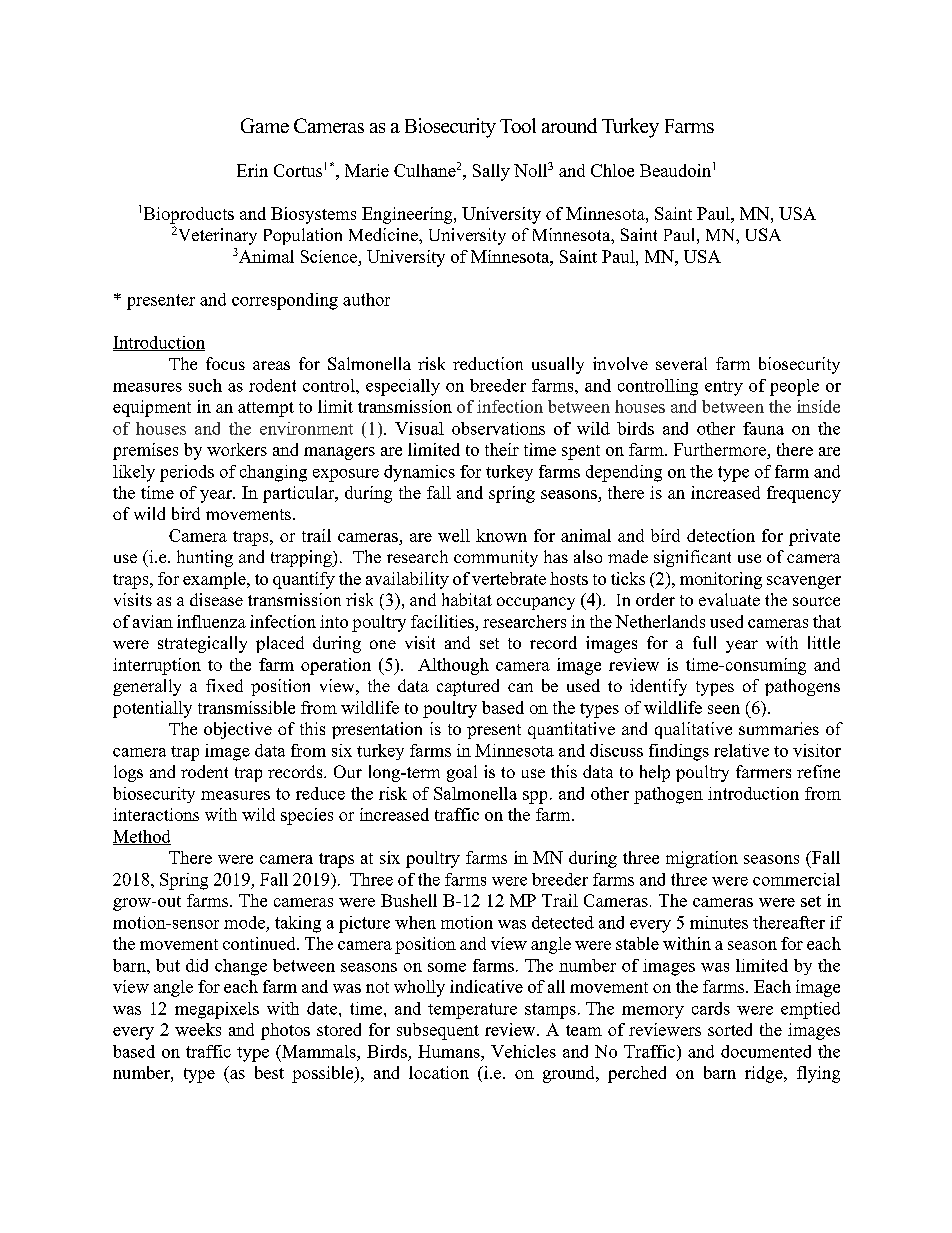  I want to click on workers, so click(237, 449).
